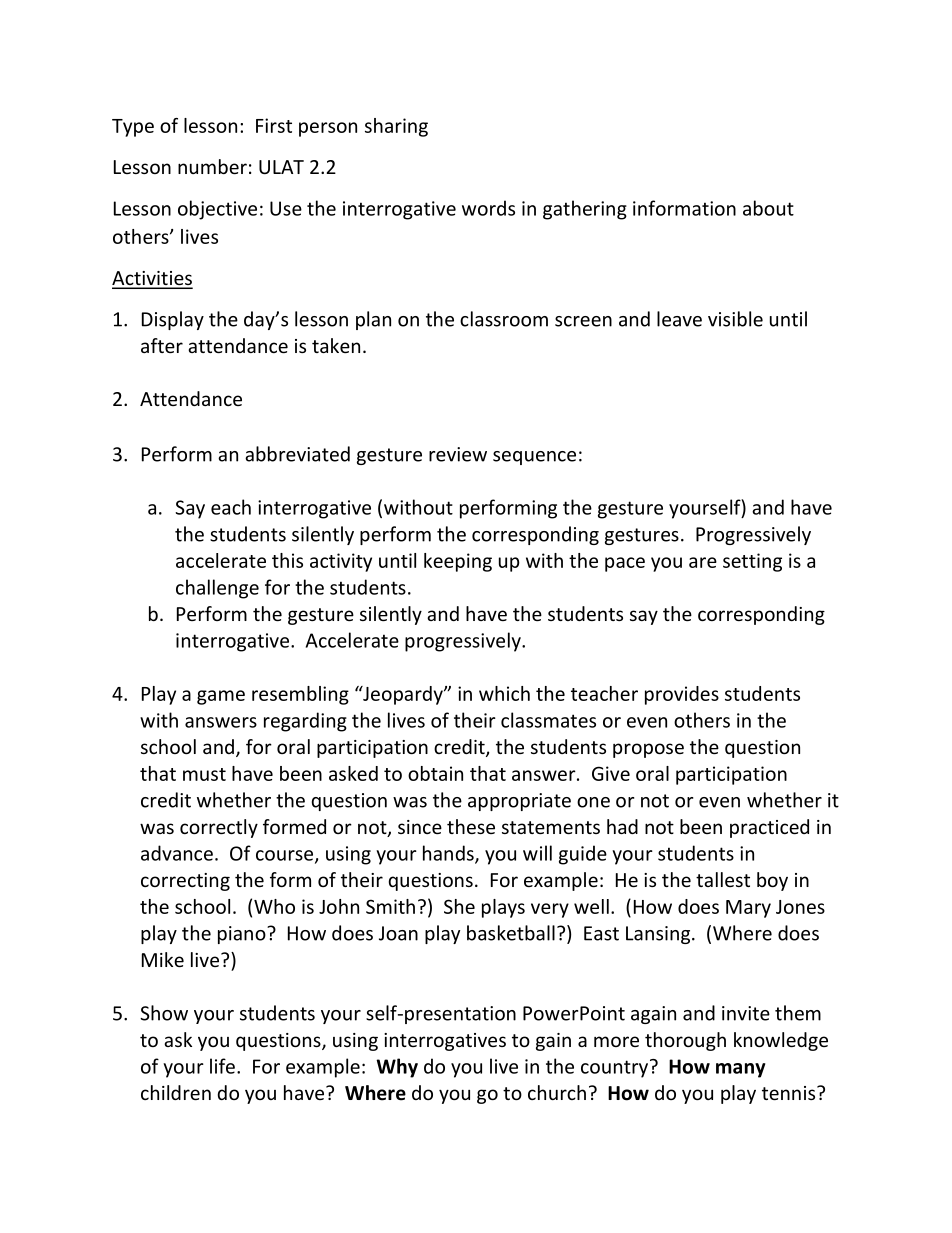 This image has height=1233, width=952. I want to click on practiced, so click(769, 828).
